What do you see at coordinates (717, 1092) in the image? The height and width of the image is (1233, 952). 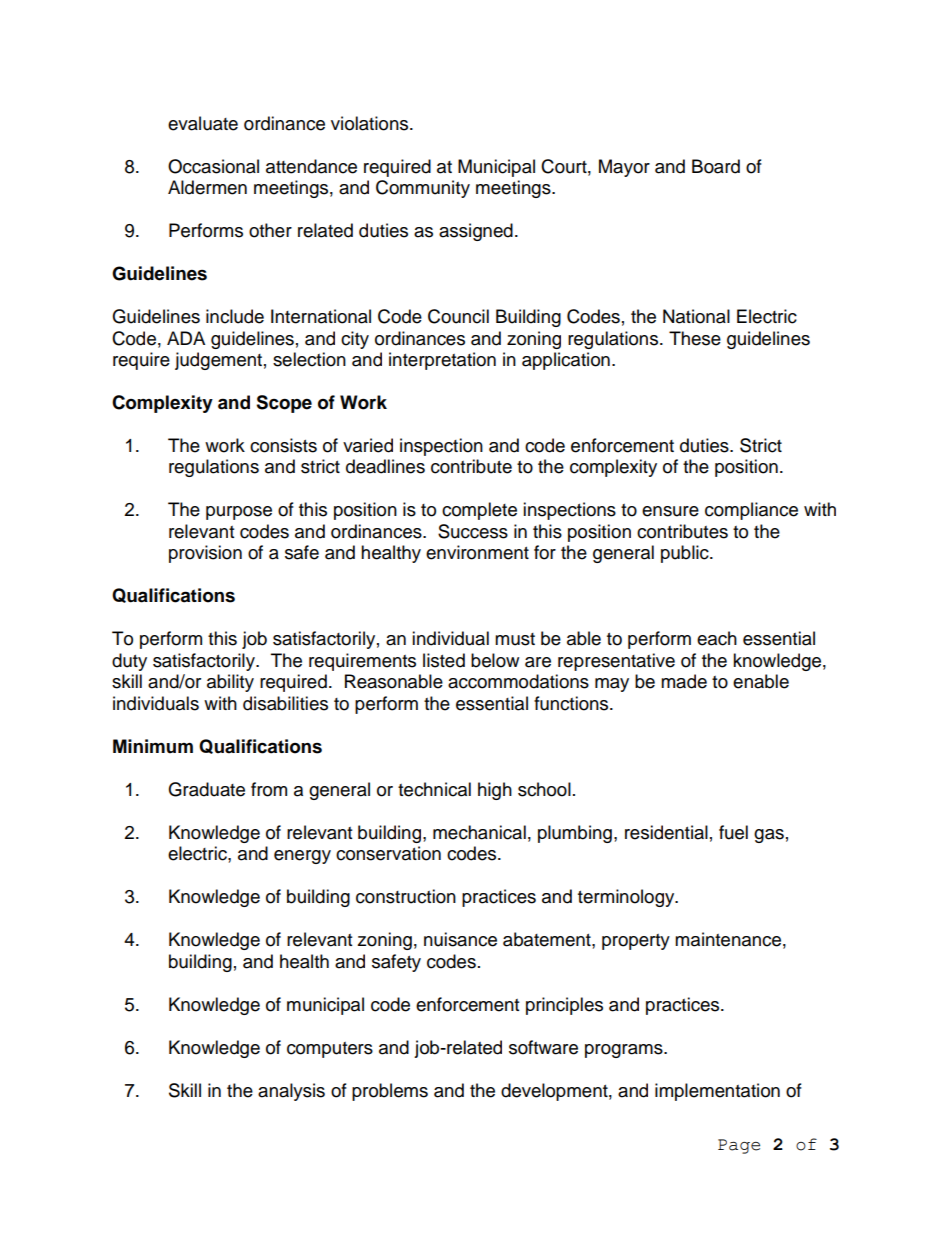 I see `implementation` at bounding box center [717, 1092].
